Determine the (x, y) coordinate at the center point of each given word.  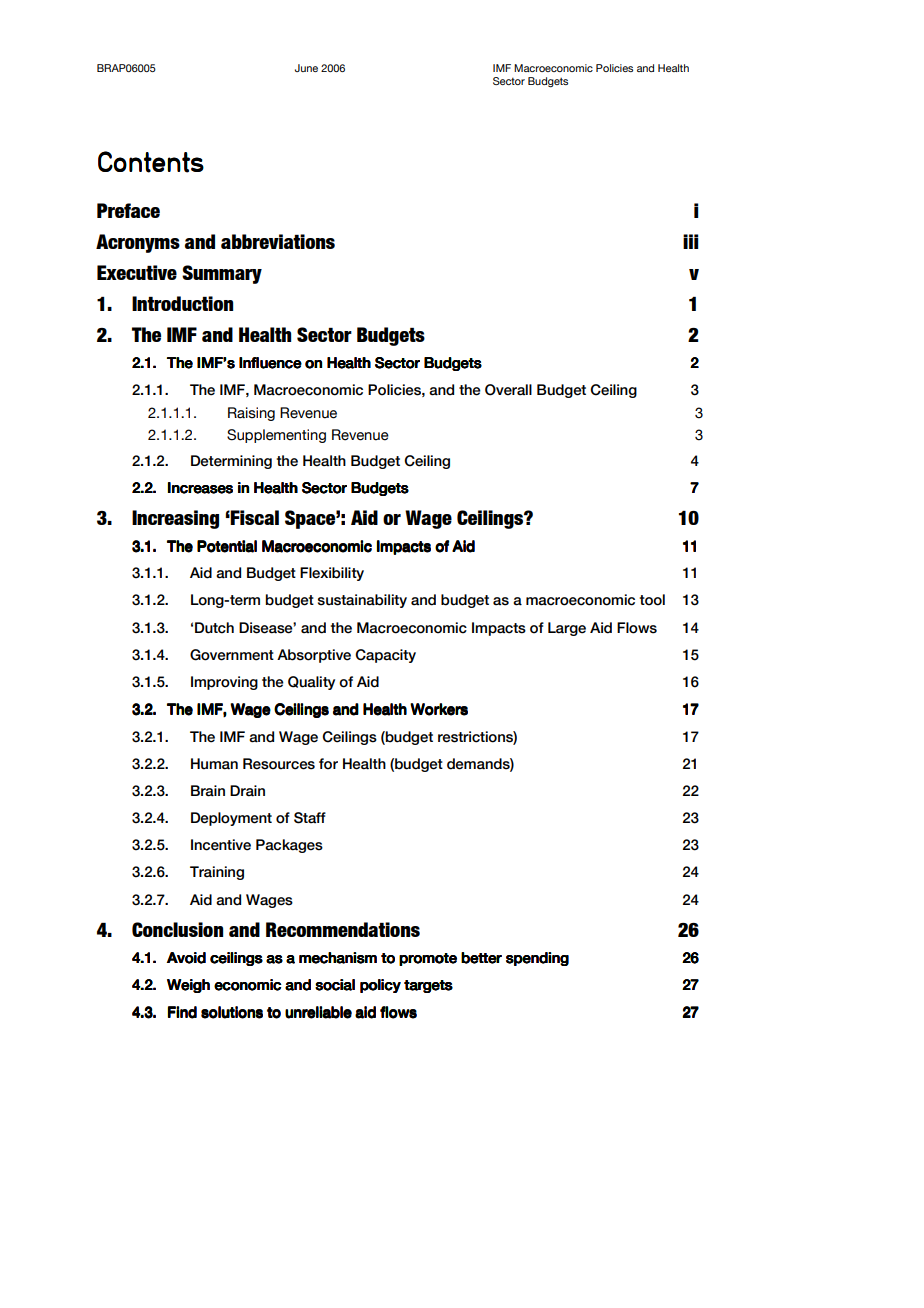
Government (232, 655)
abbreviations (278, 241)
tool (652, 600)
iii (690, 241)
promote (428, 959)
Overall (508, 390)
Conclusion (177, 929)
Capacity (385, 656)
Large (567, 629)
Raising (251, 414)
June (306, 68)
